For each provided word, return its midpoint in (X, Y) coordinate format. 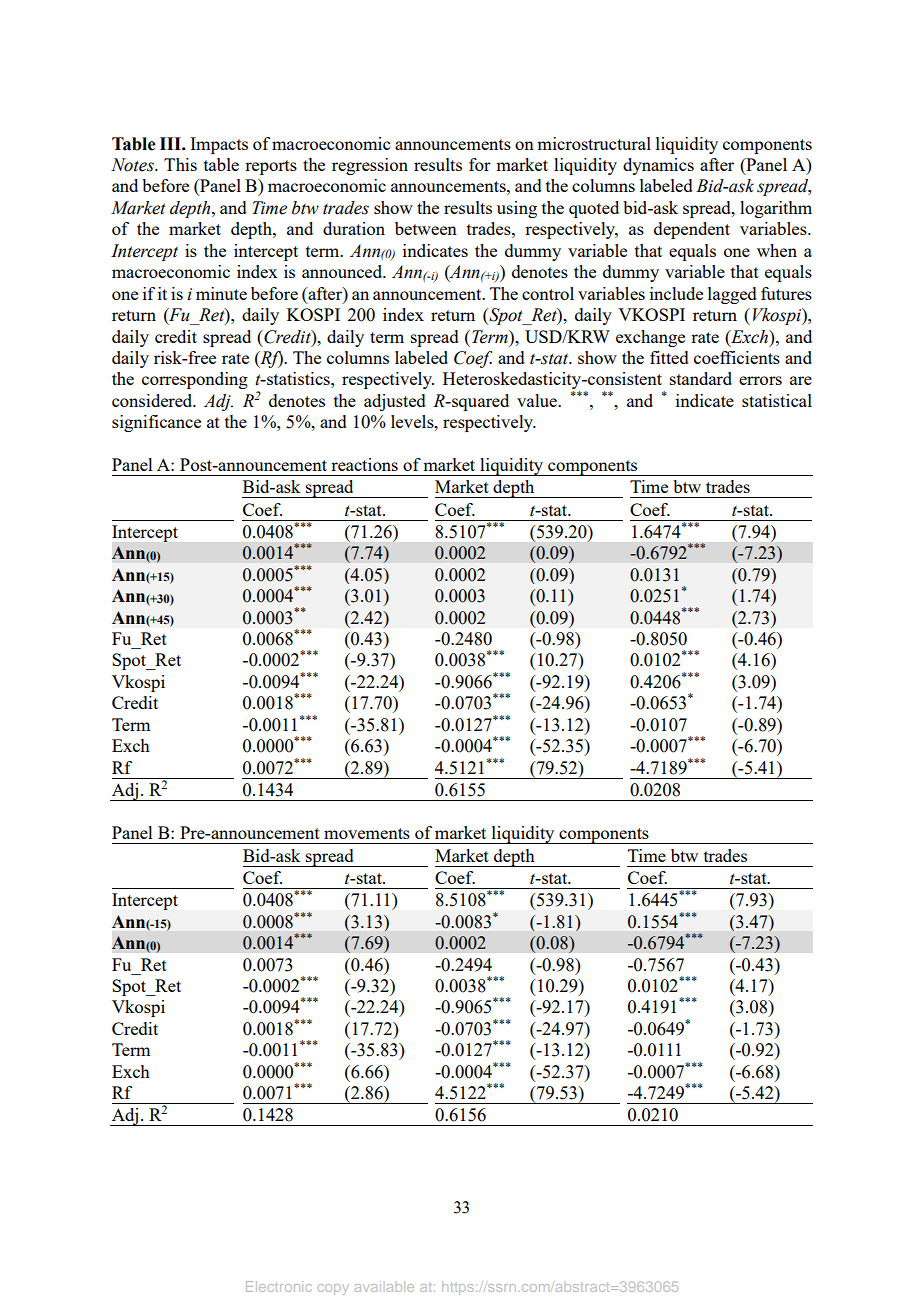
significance (156, 423)
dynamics (658, 166)
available (384, 1286)
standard (701, 378)
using (517, 209)
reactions (364, 464)
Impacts (219, 145)
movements (367, 833)
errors (760, 380)
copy (333, 1289)
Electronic (279, 1286)
